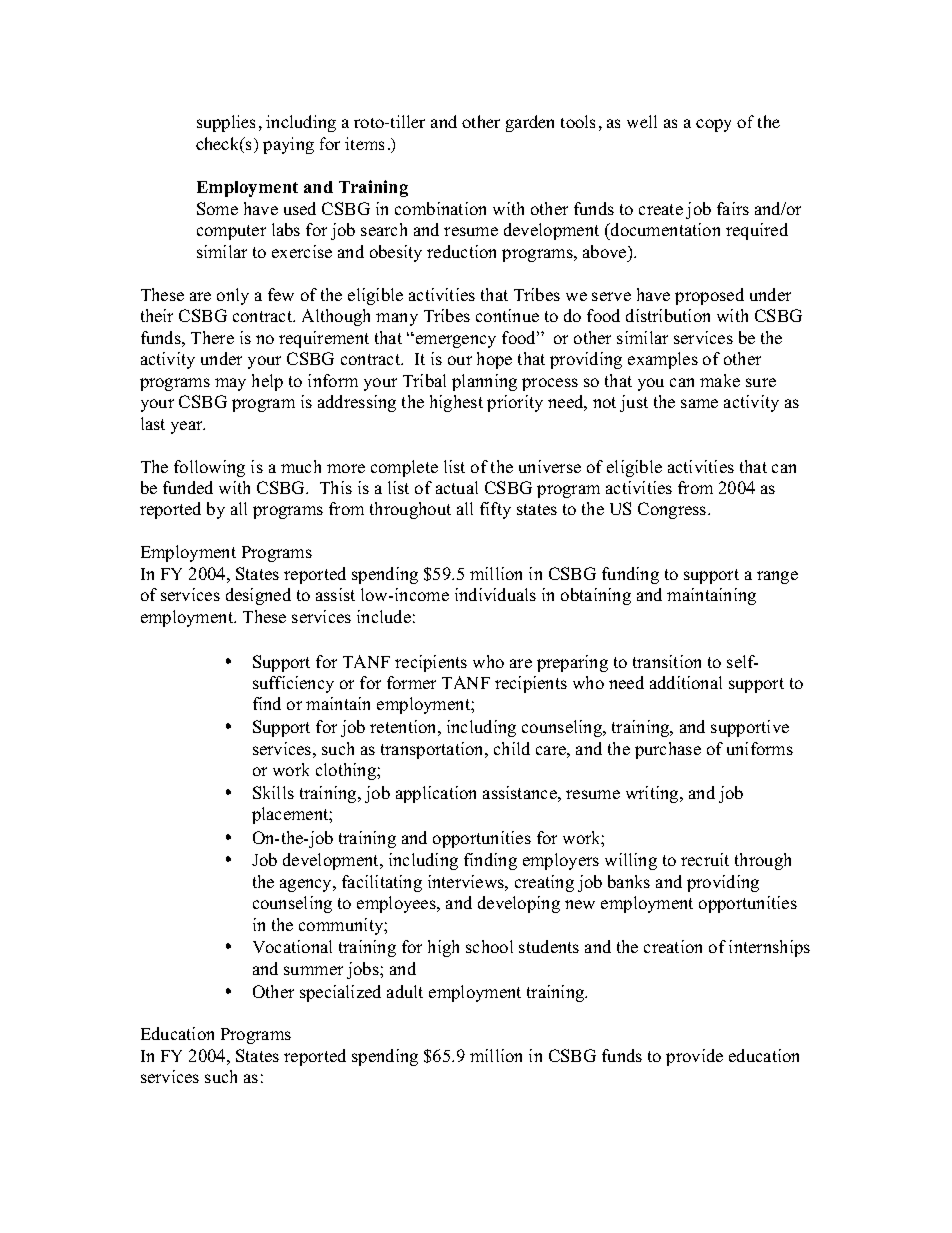  Describe the element at coordinates (273, 792) in the image. I see `Skills` at that location.
